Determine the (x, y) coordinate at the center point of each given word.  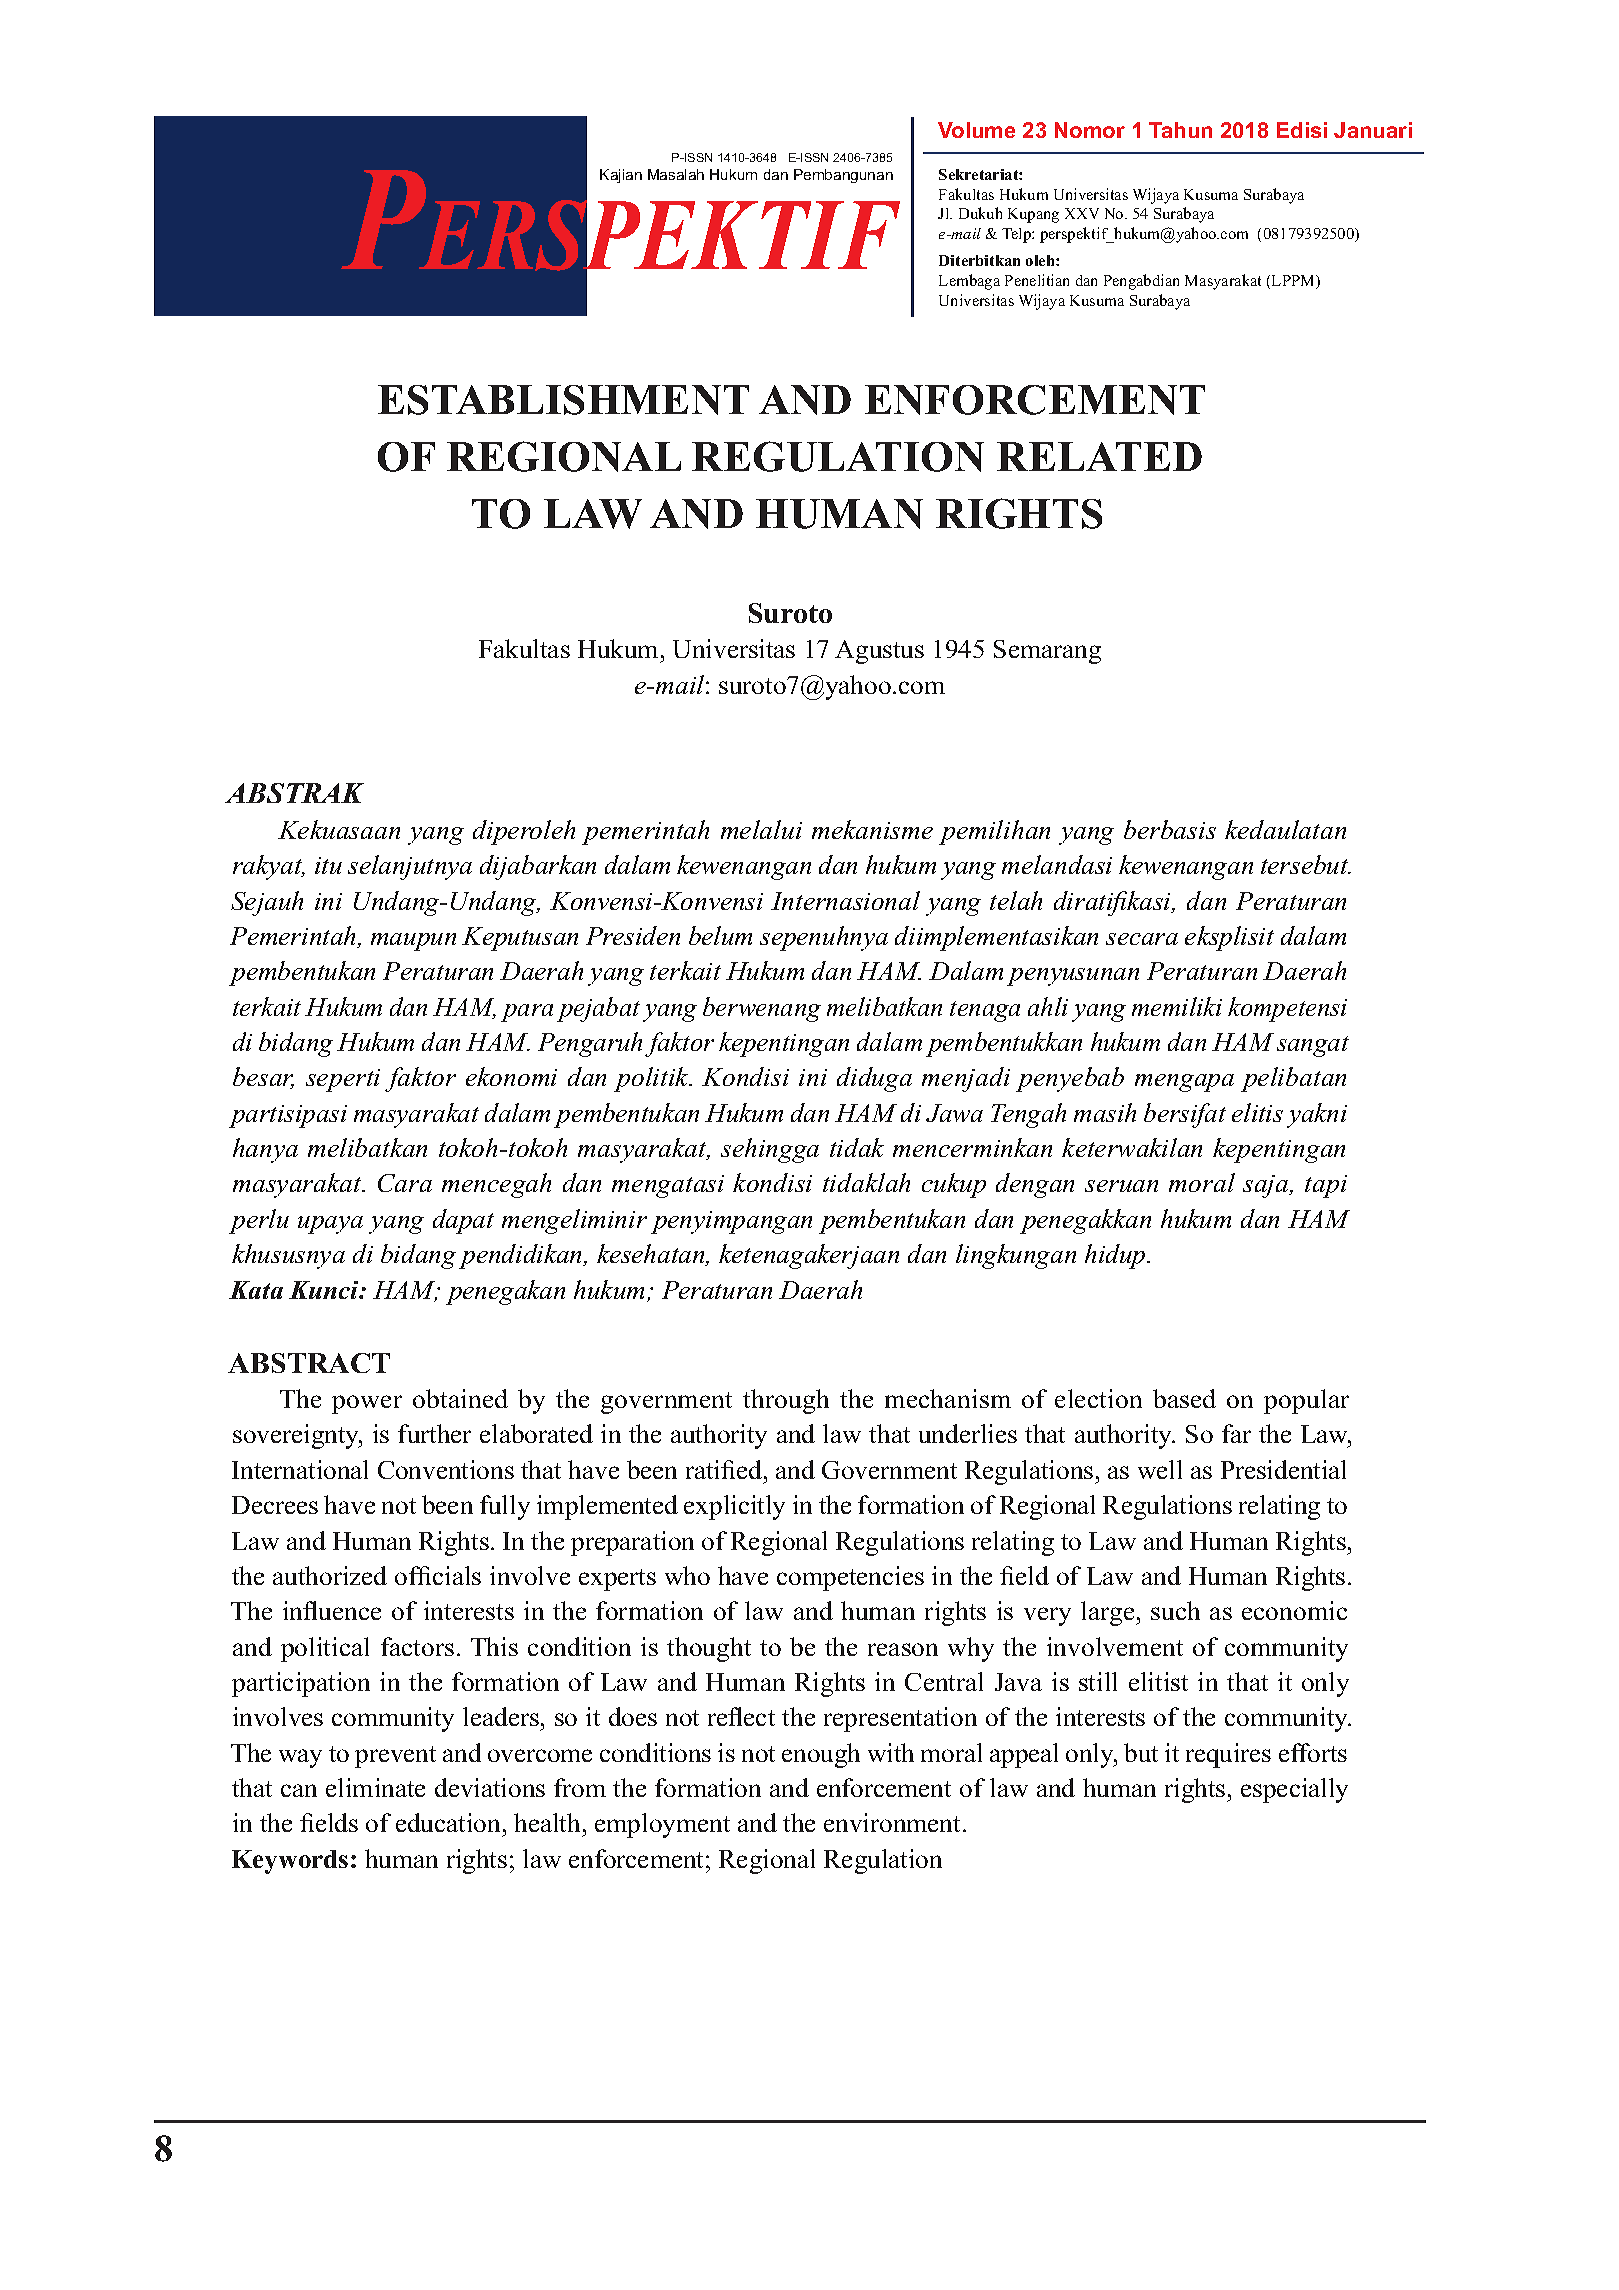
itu (328, 865)
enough (821, 1755)
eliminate (375, 1787)
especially (1294, 1790)
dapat (463, 1221)
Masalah (676, 174)
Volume (976, 130)
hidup (1116, 1256)
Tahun (1180, 130)
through (786, 1401)
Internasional (845, 900)
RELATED (1099, 456)
